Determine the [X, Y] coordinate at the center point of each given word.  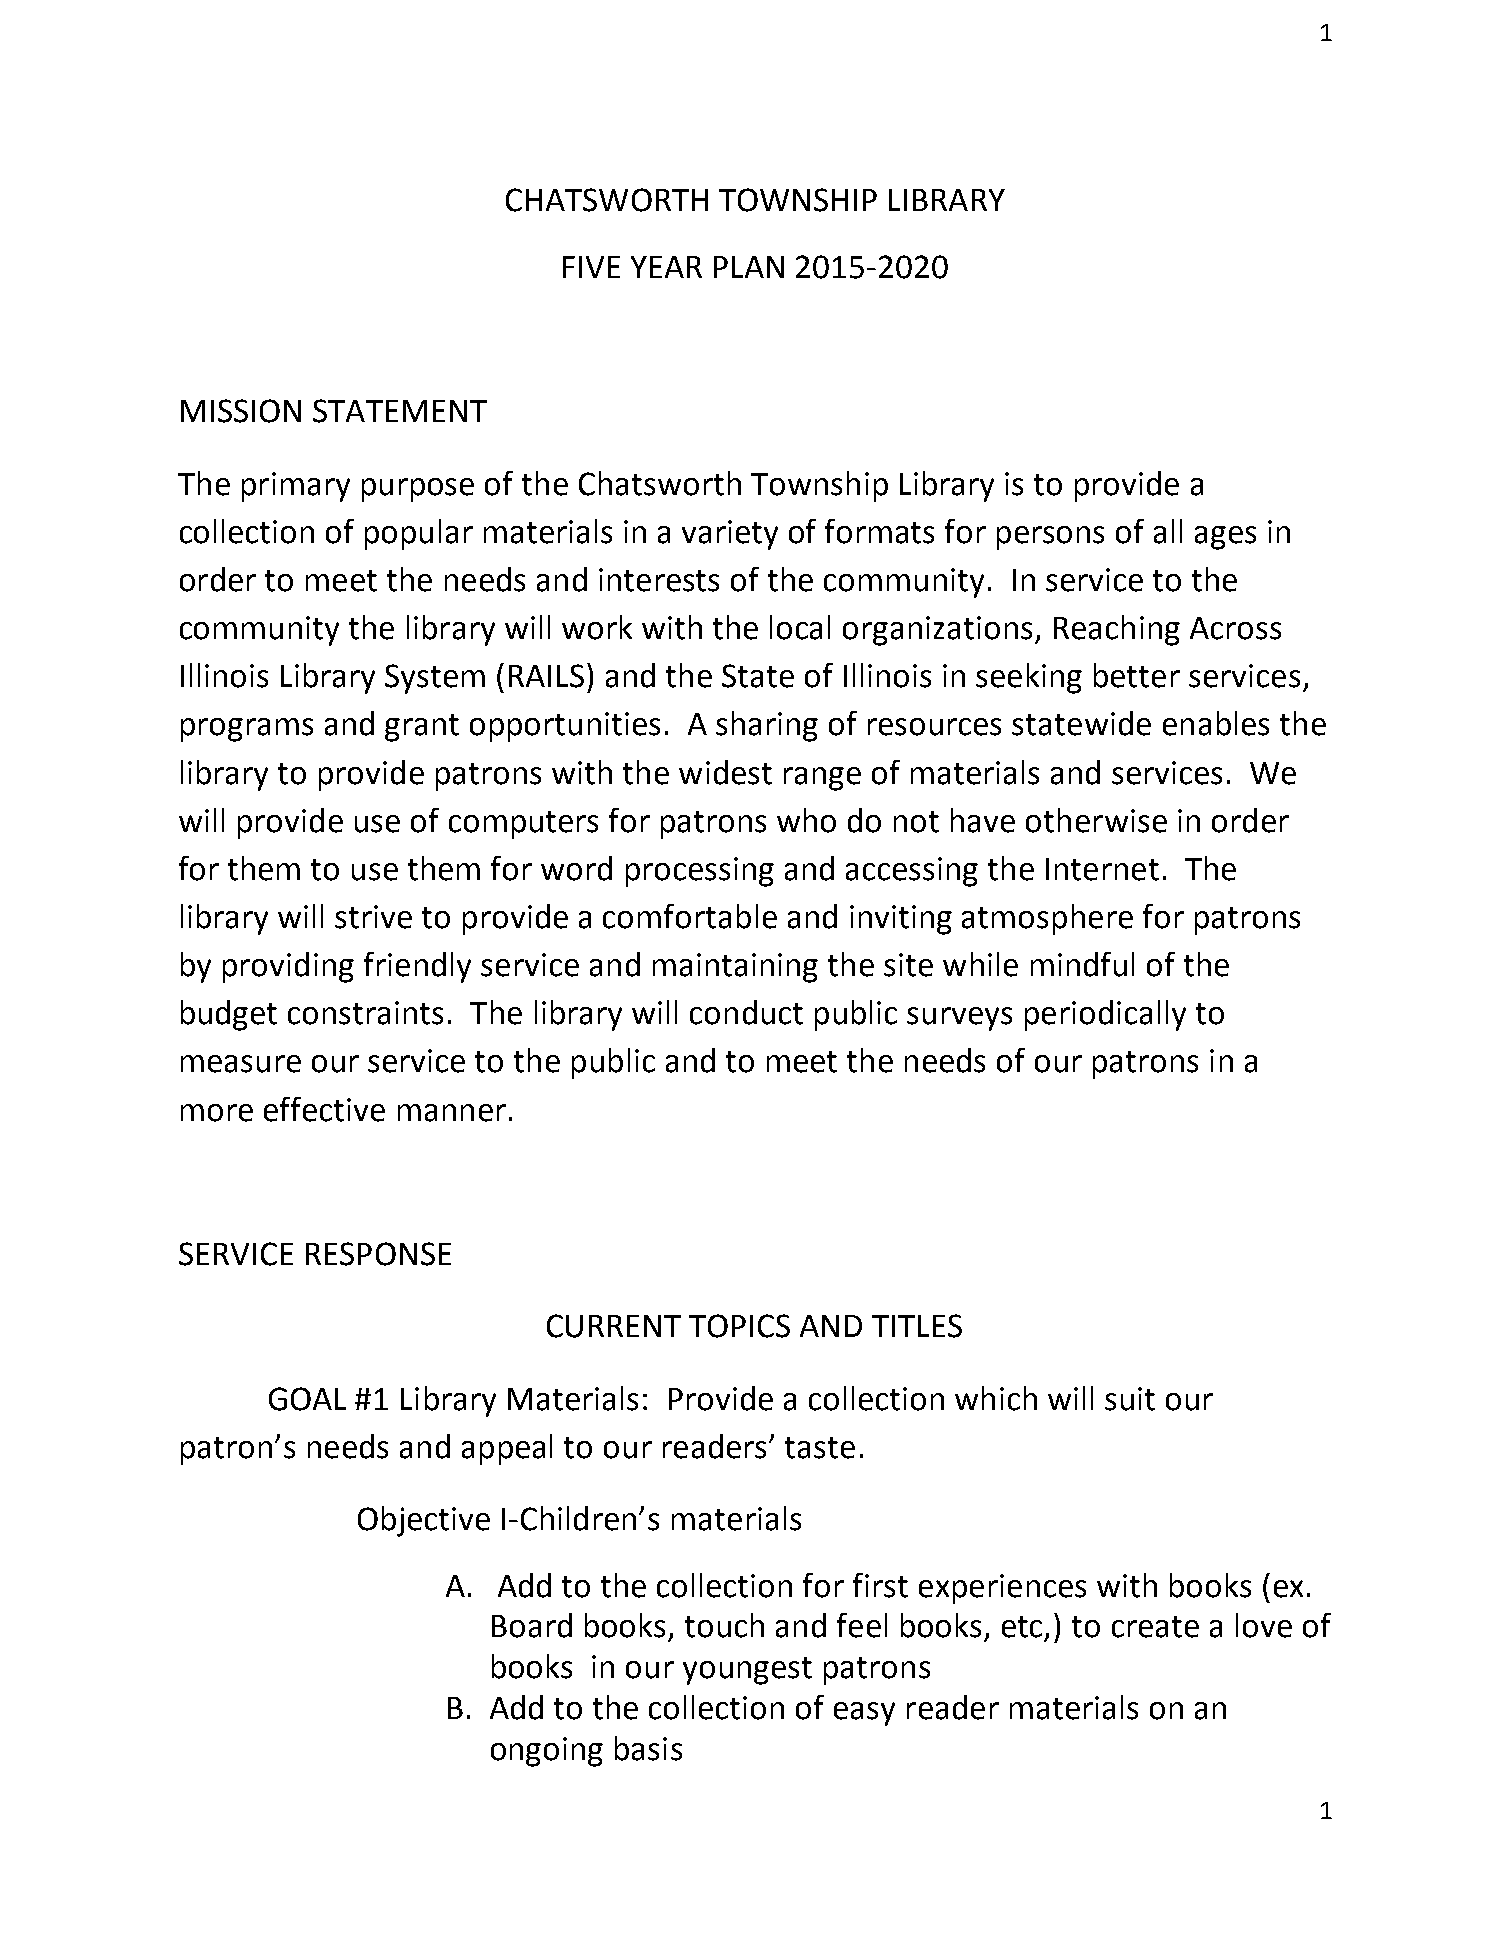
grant [422, 728]
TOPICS [739, 1326]
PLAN [749, 267]
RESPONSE [378, 1254]
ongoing [547, 1752]
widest [725, 772]
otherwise [1096, 820]
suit [1130, 1399]
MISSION [241, 411]
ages [1225, 538]
